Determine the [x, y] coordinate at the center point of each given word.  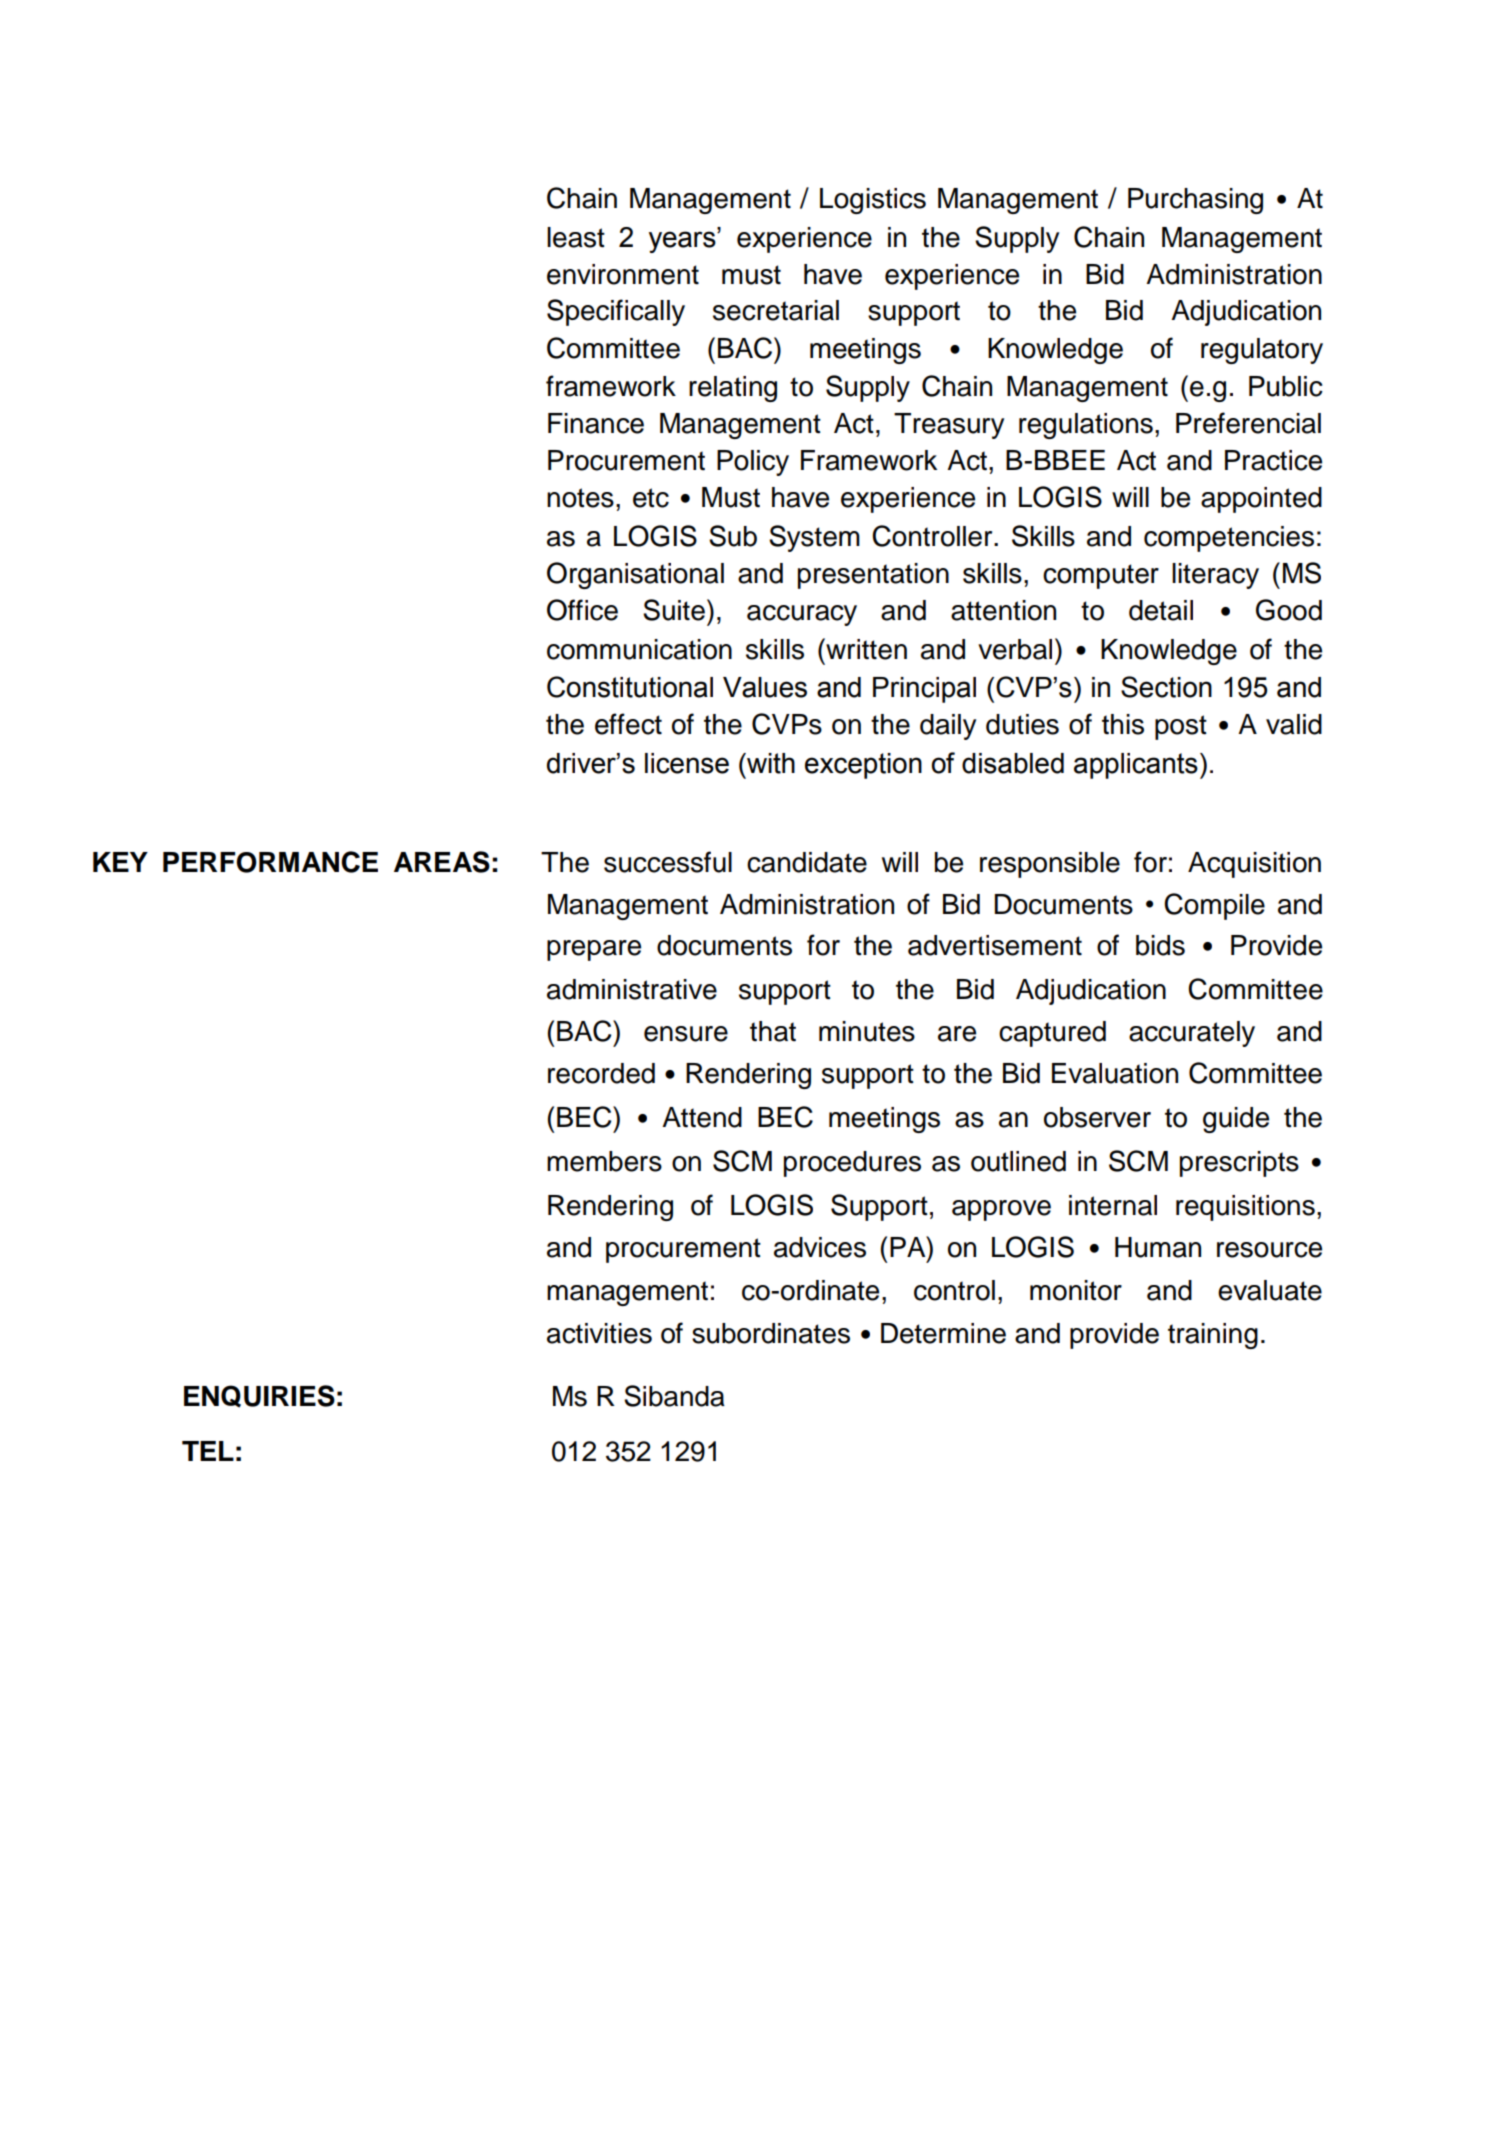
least [576, 237]
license [687, 763]
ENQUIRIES [259, 1396]
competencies [1229, 539]
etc [651, 498]
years [683, 242]
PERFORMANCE [270, 862]
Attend [702, 1117]
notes [580, 498]
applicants [1136, 766]
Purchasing [1195, 201]
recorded [601, 1073]
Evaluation [1115, 1073]
